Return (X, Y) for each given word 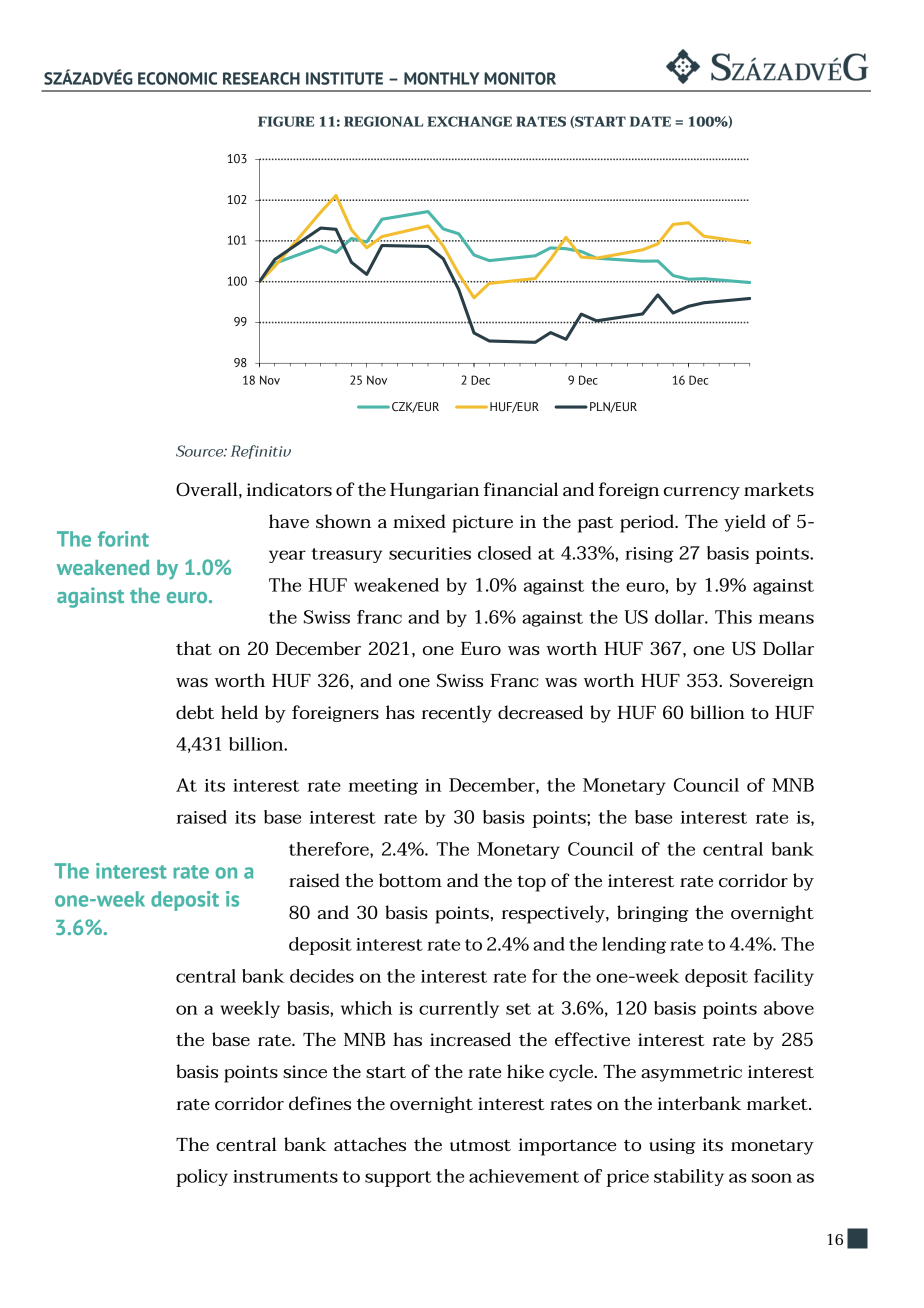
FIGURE (286, 121)
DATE (650, 121)
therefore (330, 850)
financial (520, 489)
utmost (480, 1145)
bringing (652, 913)
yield (745, 523)
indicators (289, 489)
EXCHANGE (469, 121)
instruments (285, 1176)
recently (456, 714)
